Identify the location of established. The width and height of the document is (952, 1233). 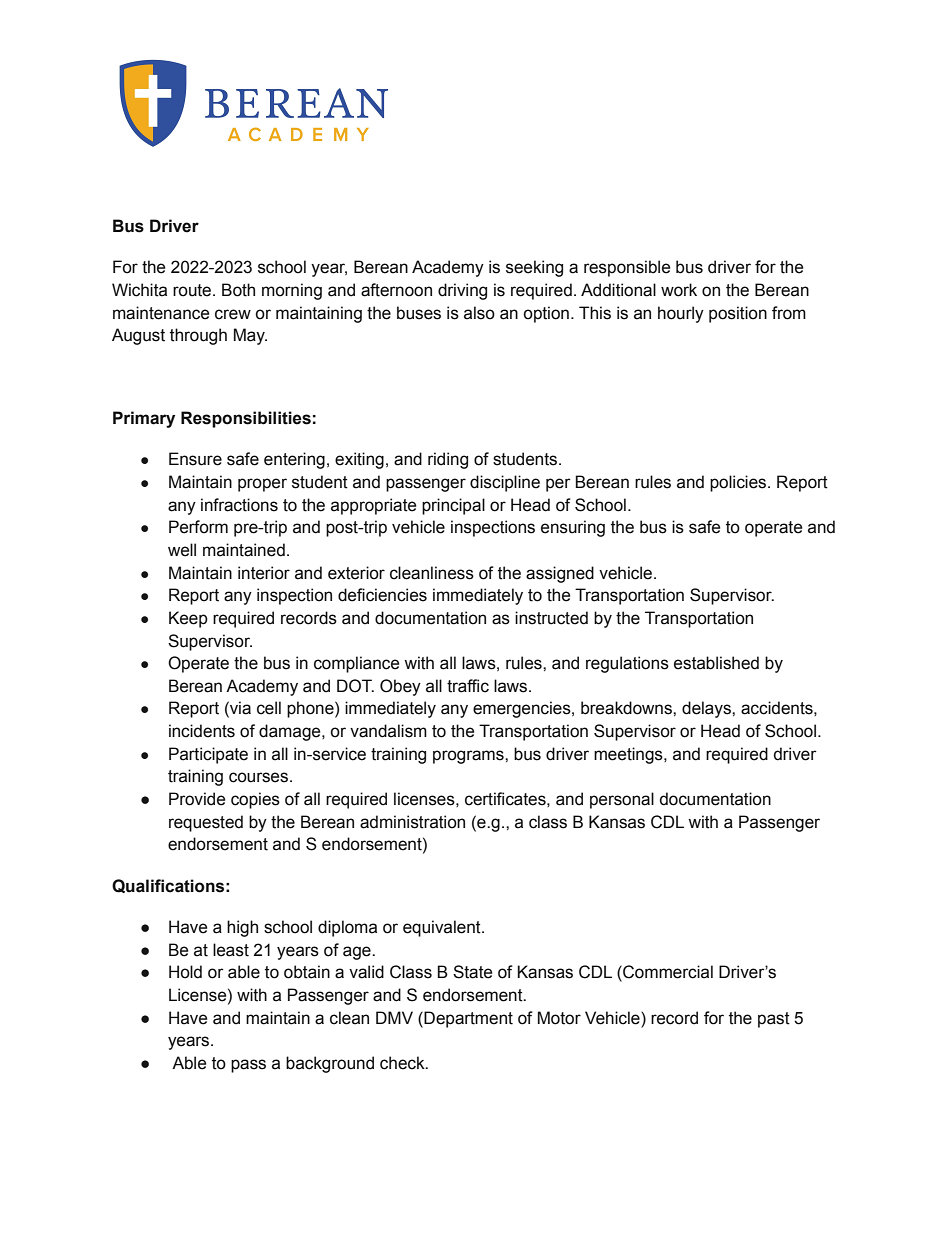
(716, 663).
